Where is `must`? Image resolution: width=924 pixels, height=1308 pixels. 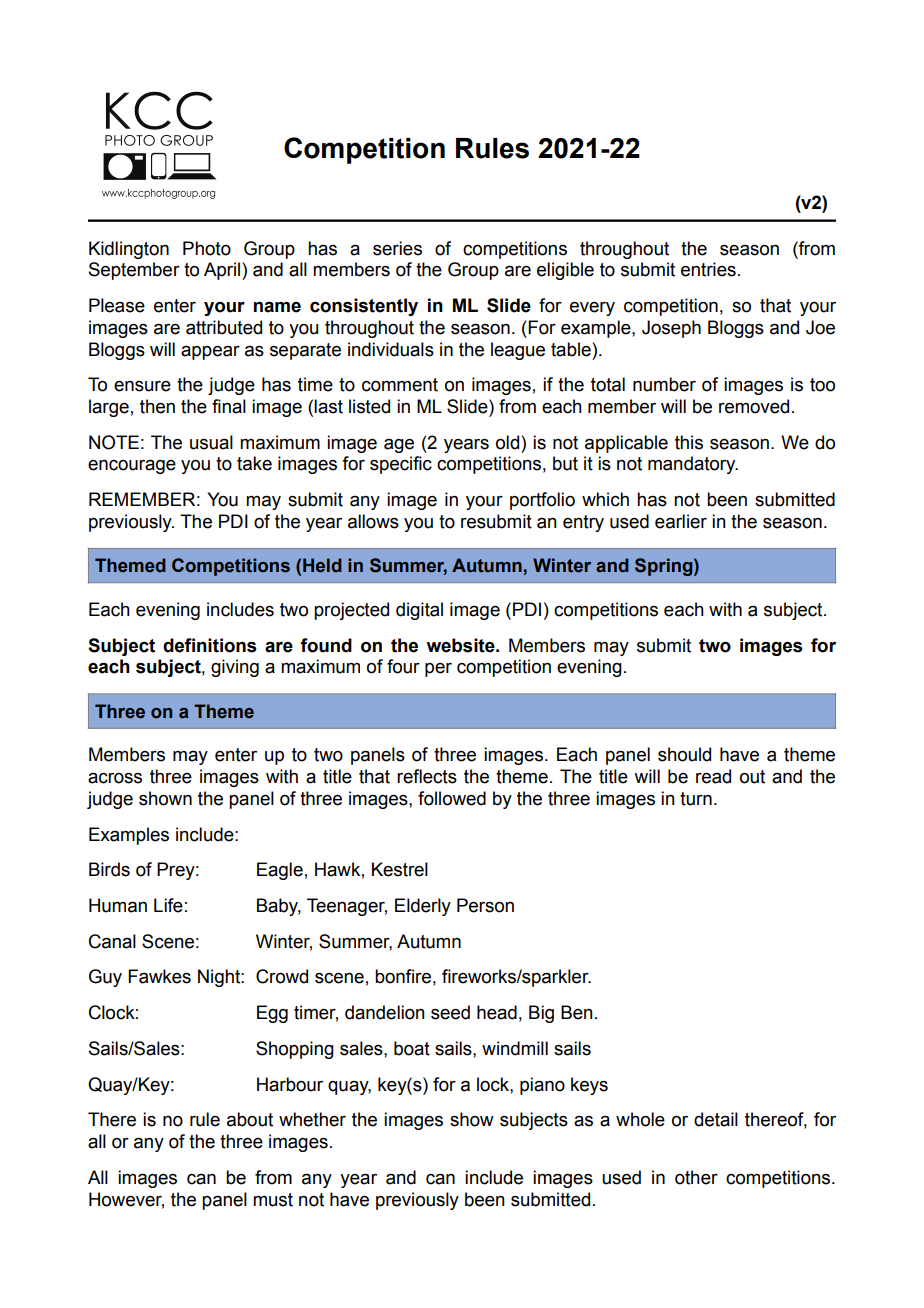
must is located at coordinates (273, 1200).
